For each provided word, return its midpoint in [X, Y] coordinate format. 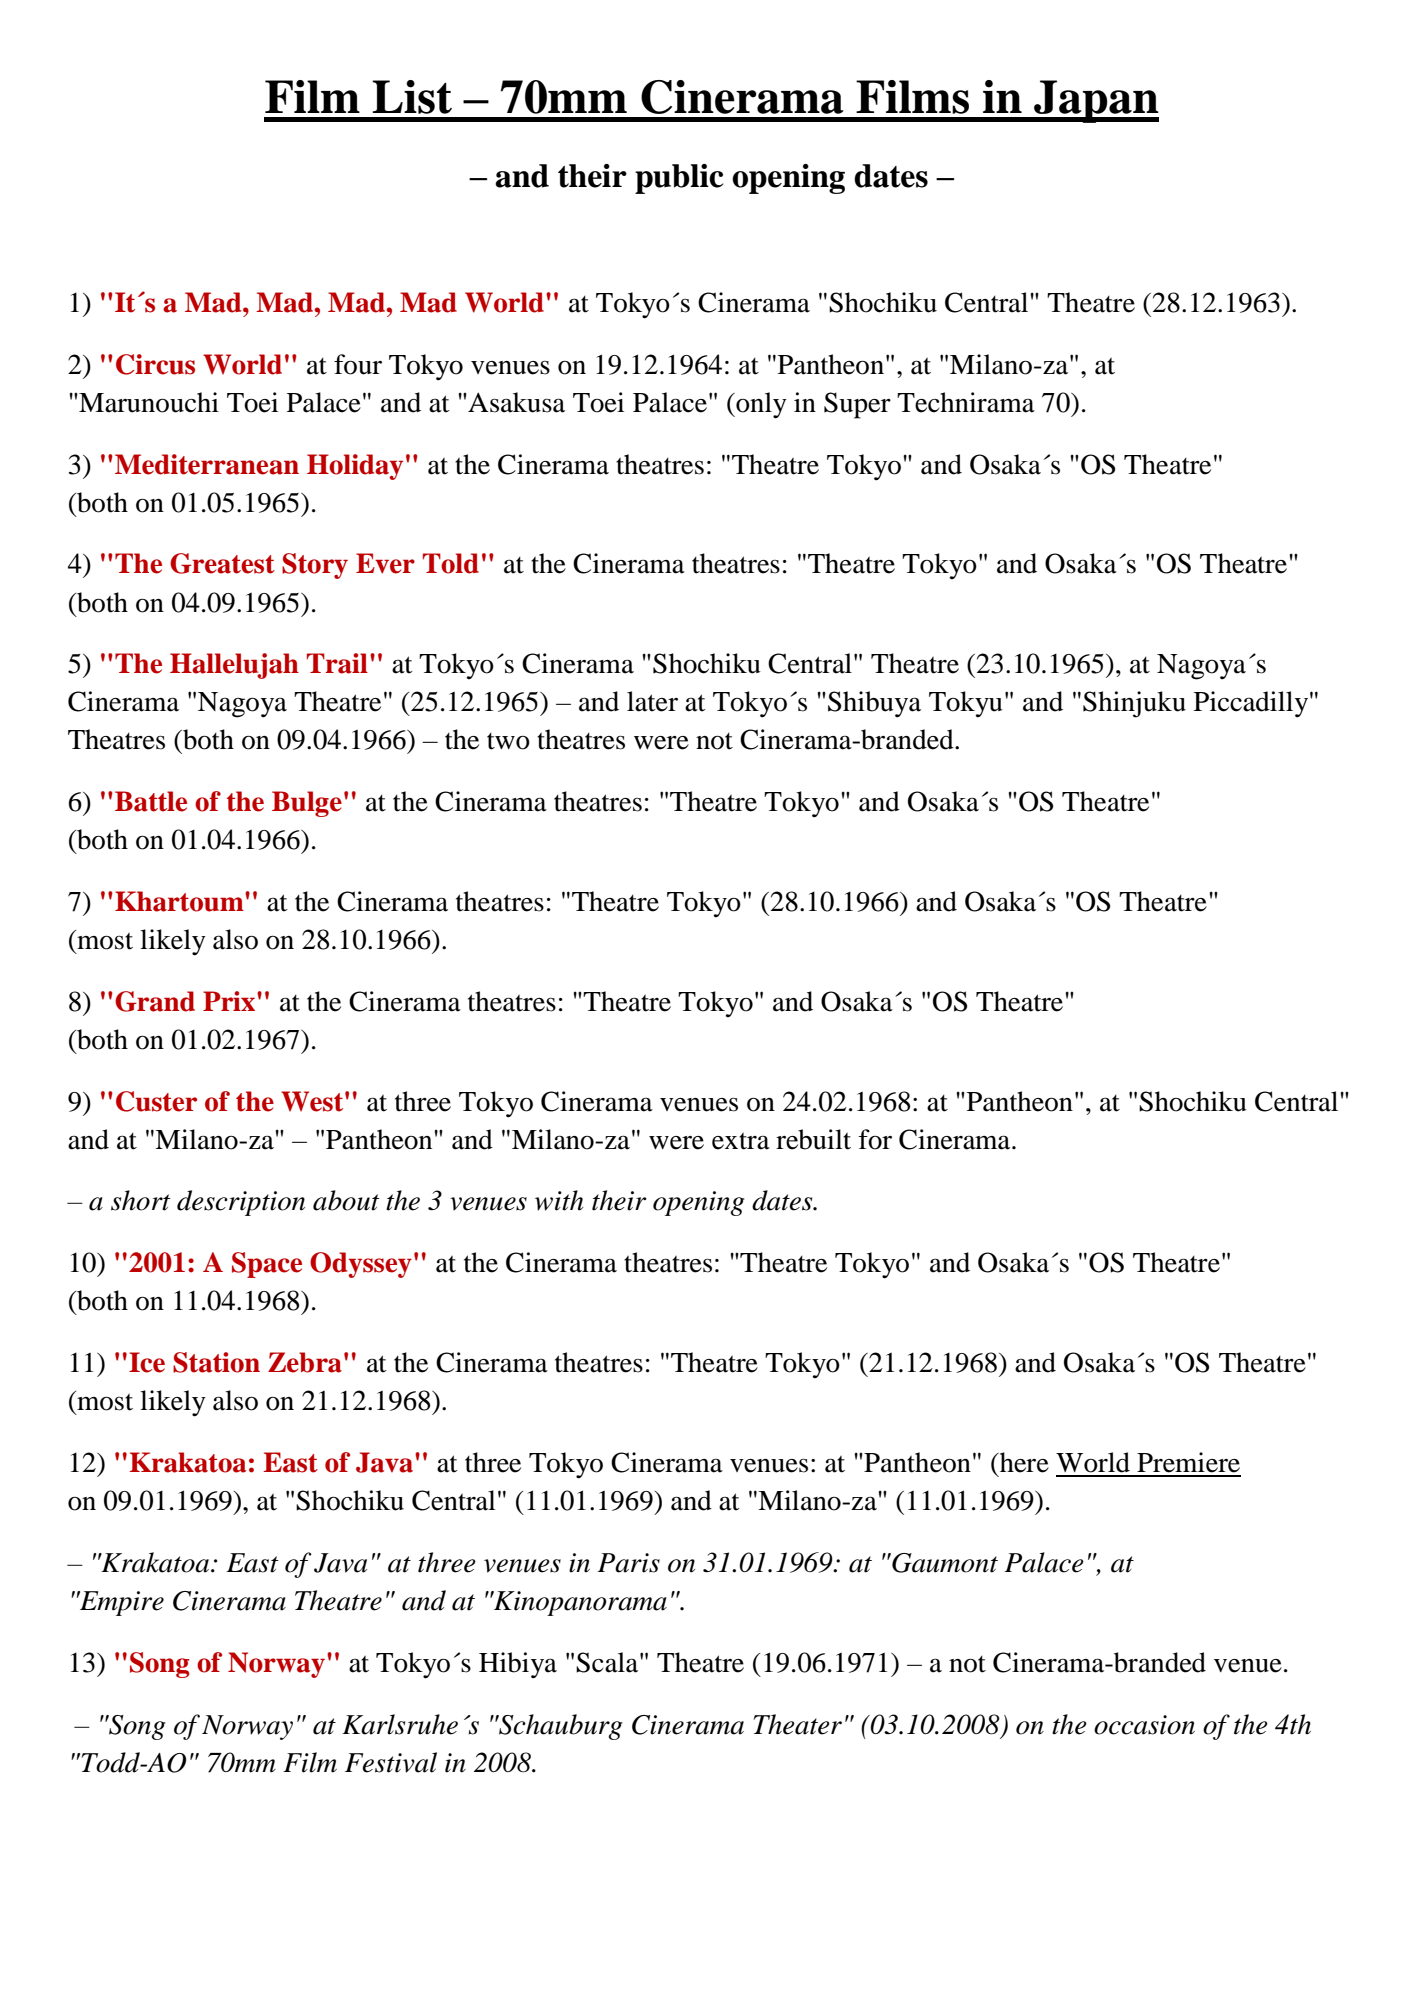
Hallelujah [234, 666]
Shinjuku [1134, 704]
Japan [1095, 101]
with [559, 1200]
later [652, 701]
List [412, 97]
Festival [391, 1762]
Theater [797, 1724]
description [241, 1203]
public [679, 179]
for [875, 1139]
